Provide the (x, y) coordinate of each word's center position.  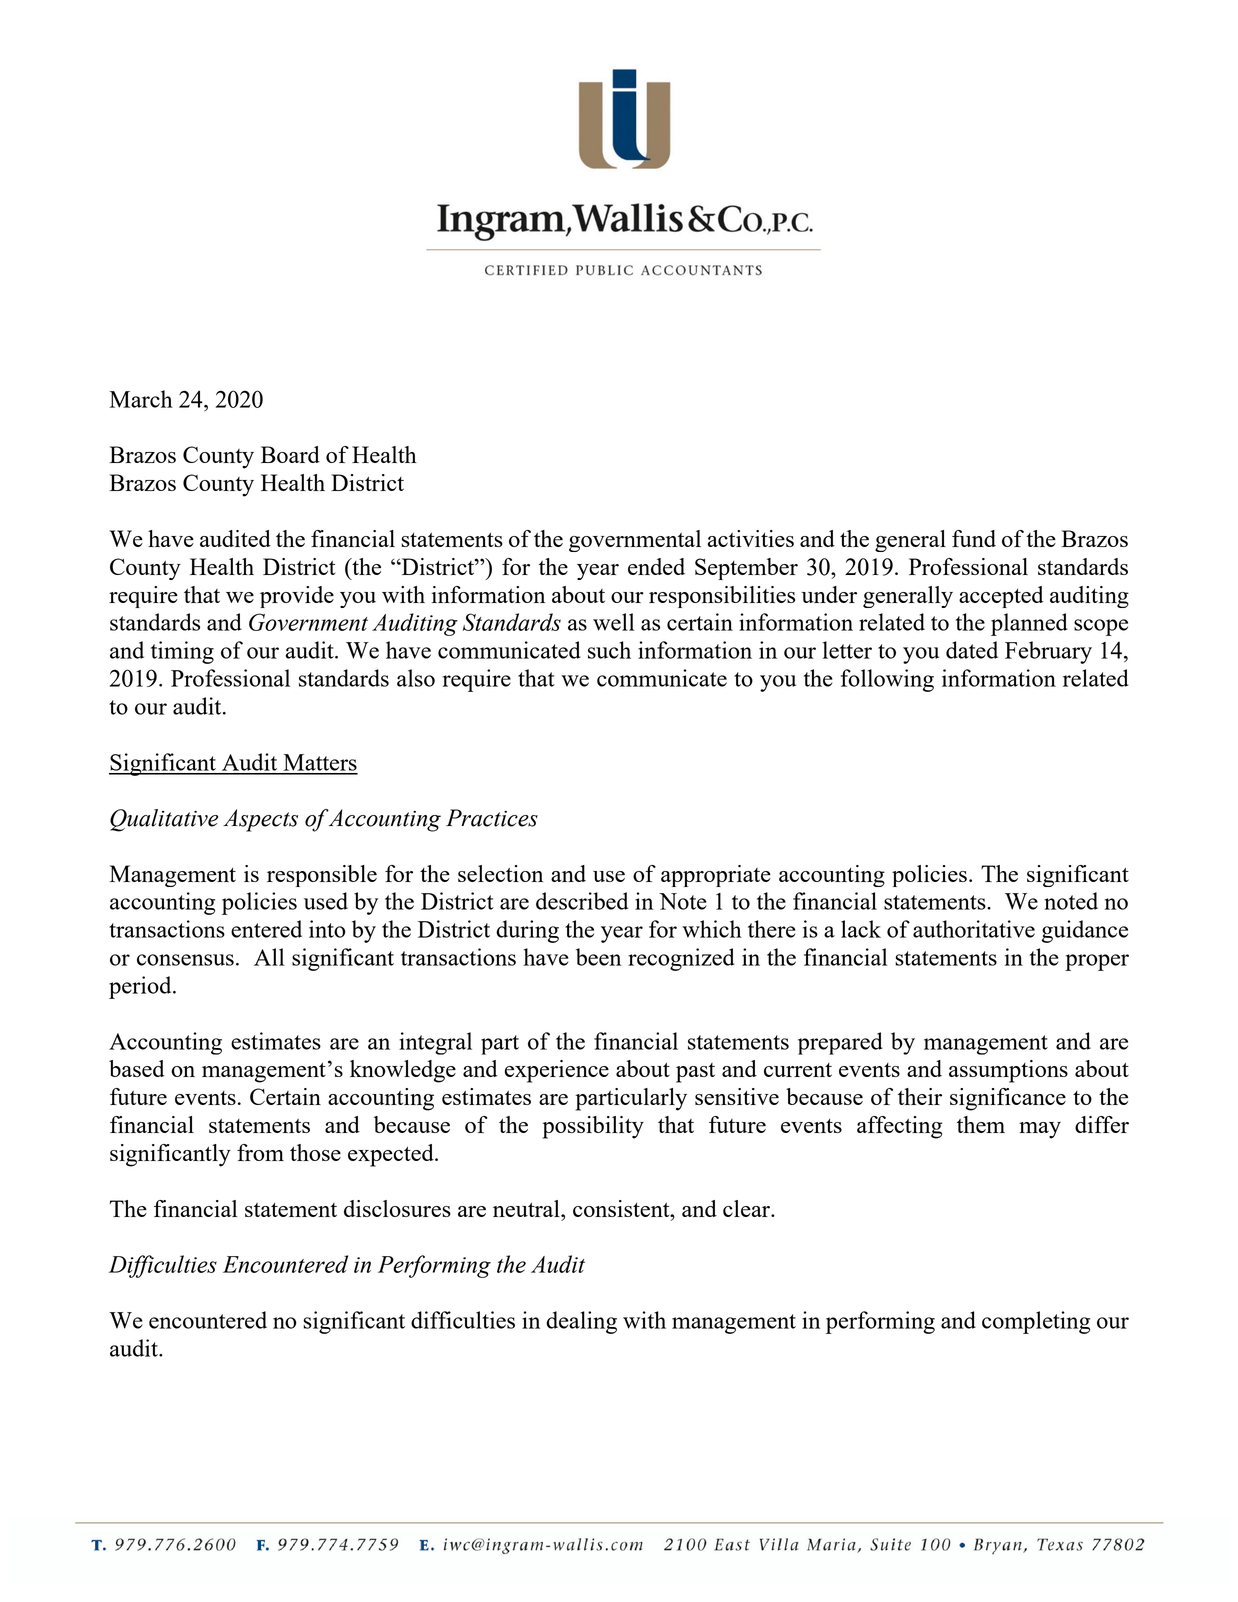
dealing (581, 1322)
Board (290, 454)
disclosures (397, 1208)
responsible (322, 876)
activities (751, 538)
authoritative (974, 929)
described (582, 901)
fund (974, 538)
